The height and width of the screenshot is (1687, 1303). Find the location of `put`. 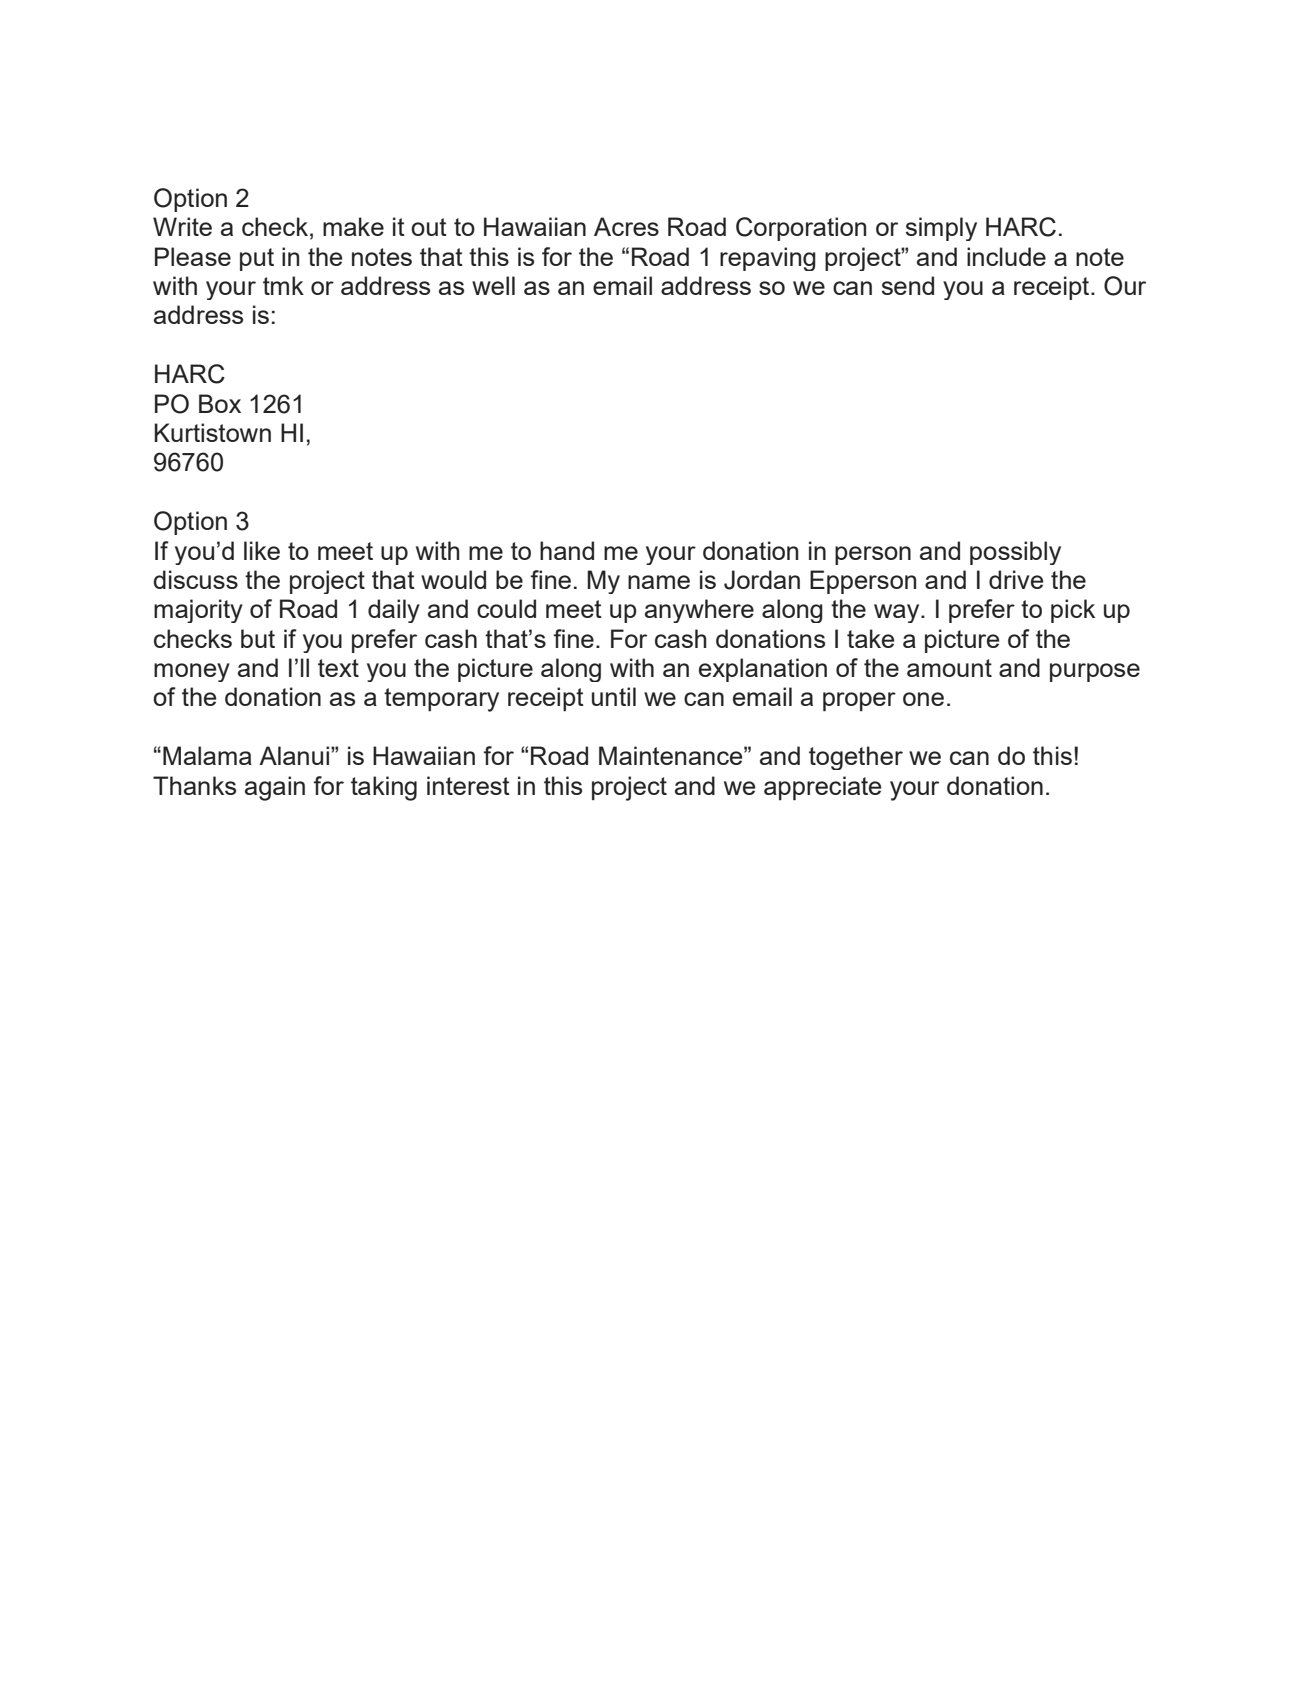

put is located at coordinates (257, 259).
